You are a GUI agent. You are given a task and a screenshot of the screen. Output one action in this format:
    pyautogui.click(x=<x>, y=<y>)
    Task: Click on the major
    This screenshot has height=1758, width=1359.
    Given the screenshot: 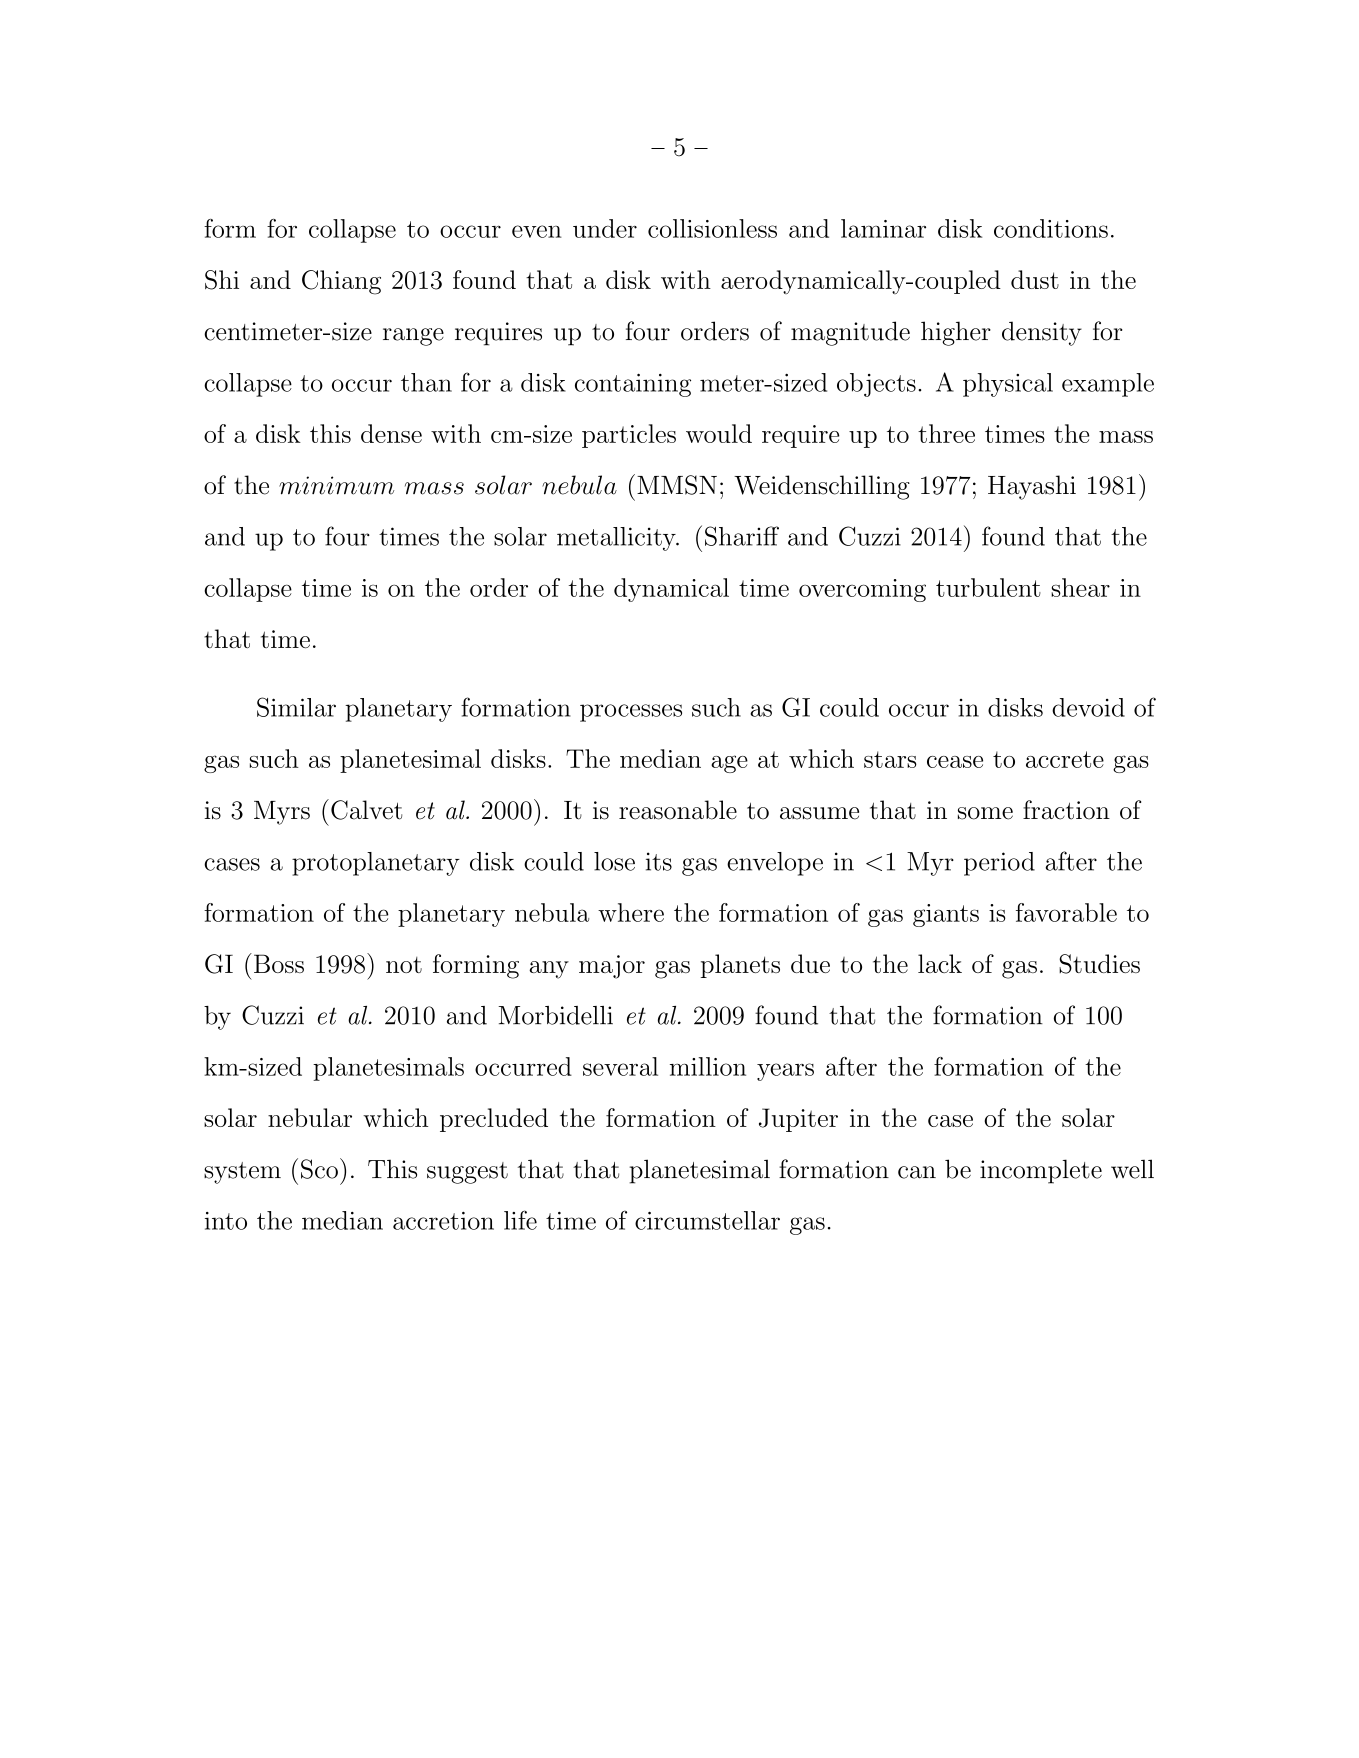 What is the action you would take?
    pyautogui.click(x=612, y=967)
